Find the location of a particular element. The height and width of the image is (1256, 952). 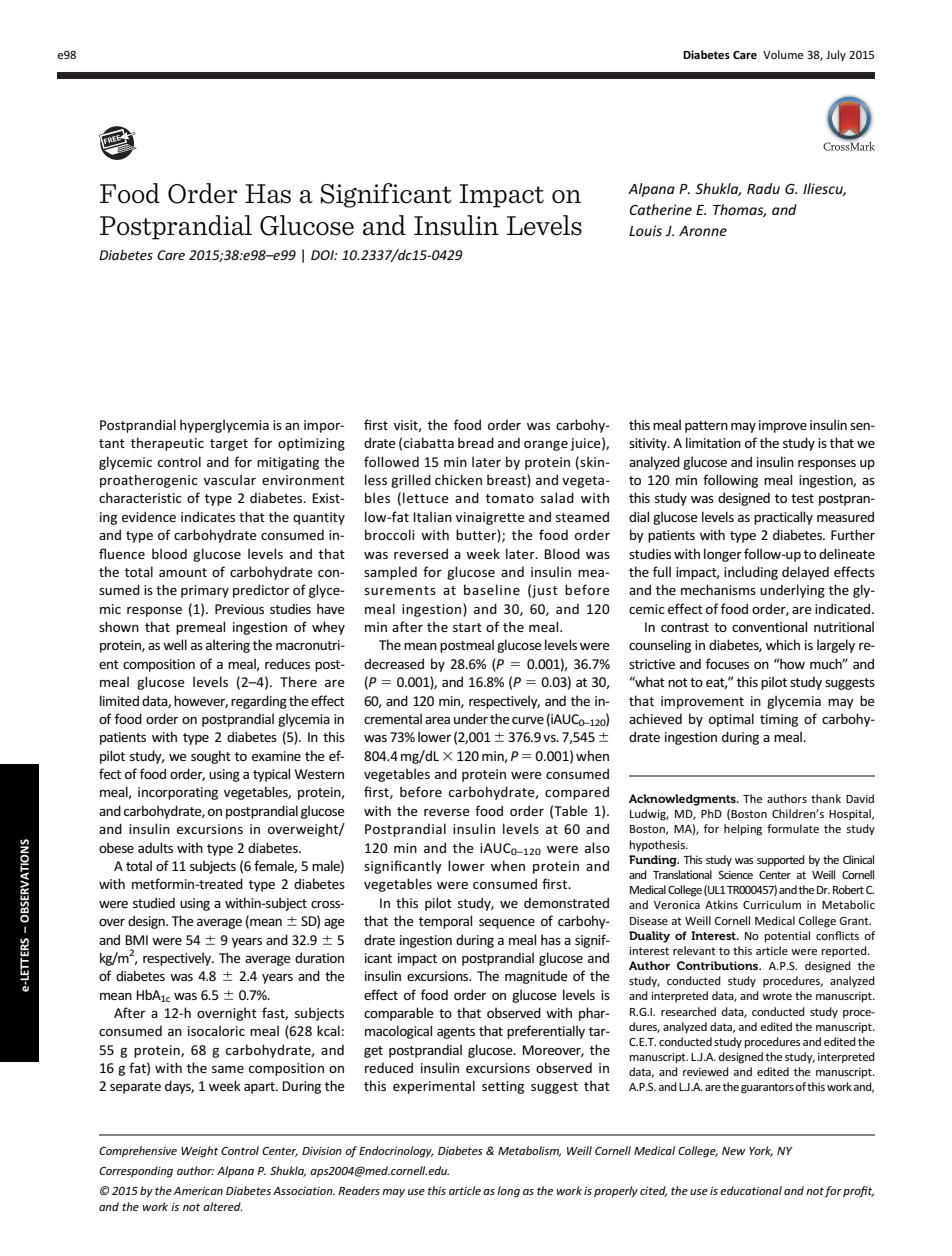

studied is located at coordinates (154, 902).
